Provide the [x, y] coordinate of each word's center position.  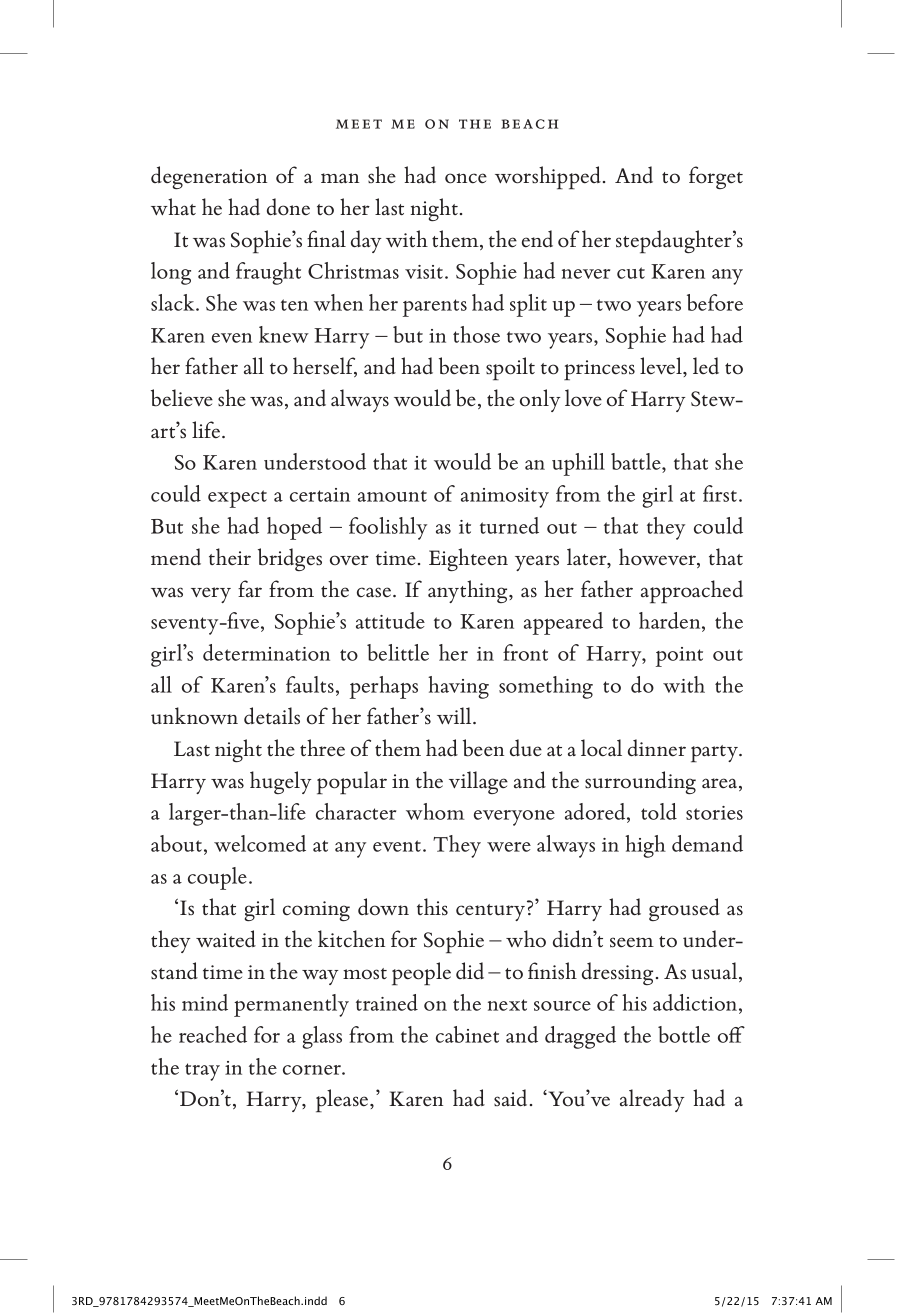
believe [182, 398]
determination [266, 652]
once [466, 178]
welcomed [260, 843]
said [510, 1098]
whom [435, 811]
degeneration [209, 177]
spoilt [510, 369]
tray [202, 1072]
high [645, 846]
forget [716, 177]
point [679, 657]
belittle [398, 652]
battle [637, 463]
